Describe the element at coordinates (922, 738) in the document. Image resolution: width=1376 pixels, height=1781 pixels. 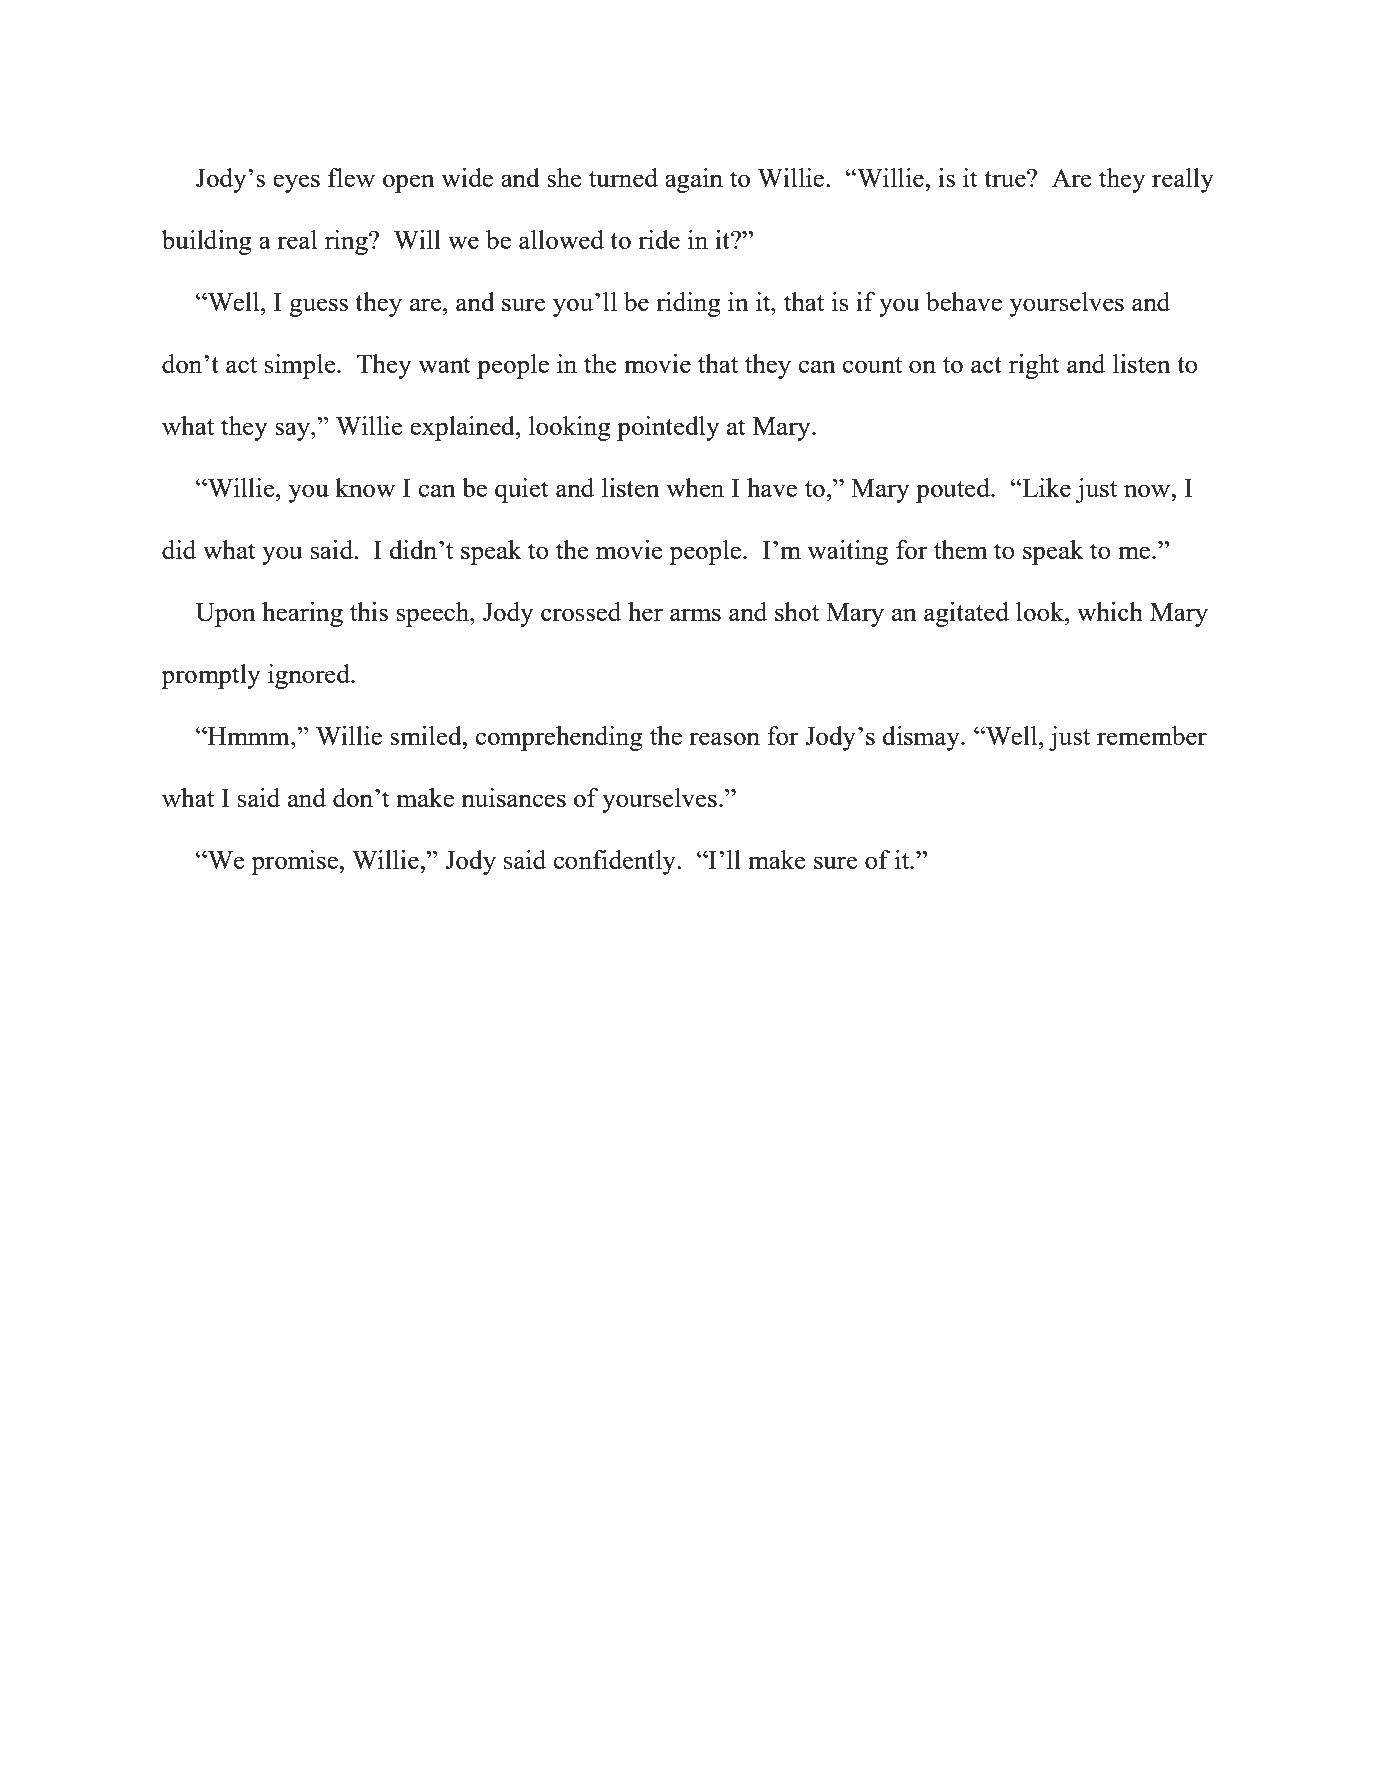
I see `dismay` at that location.
